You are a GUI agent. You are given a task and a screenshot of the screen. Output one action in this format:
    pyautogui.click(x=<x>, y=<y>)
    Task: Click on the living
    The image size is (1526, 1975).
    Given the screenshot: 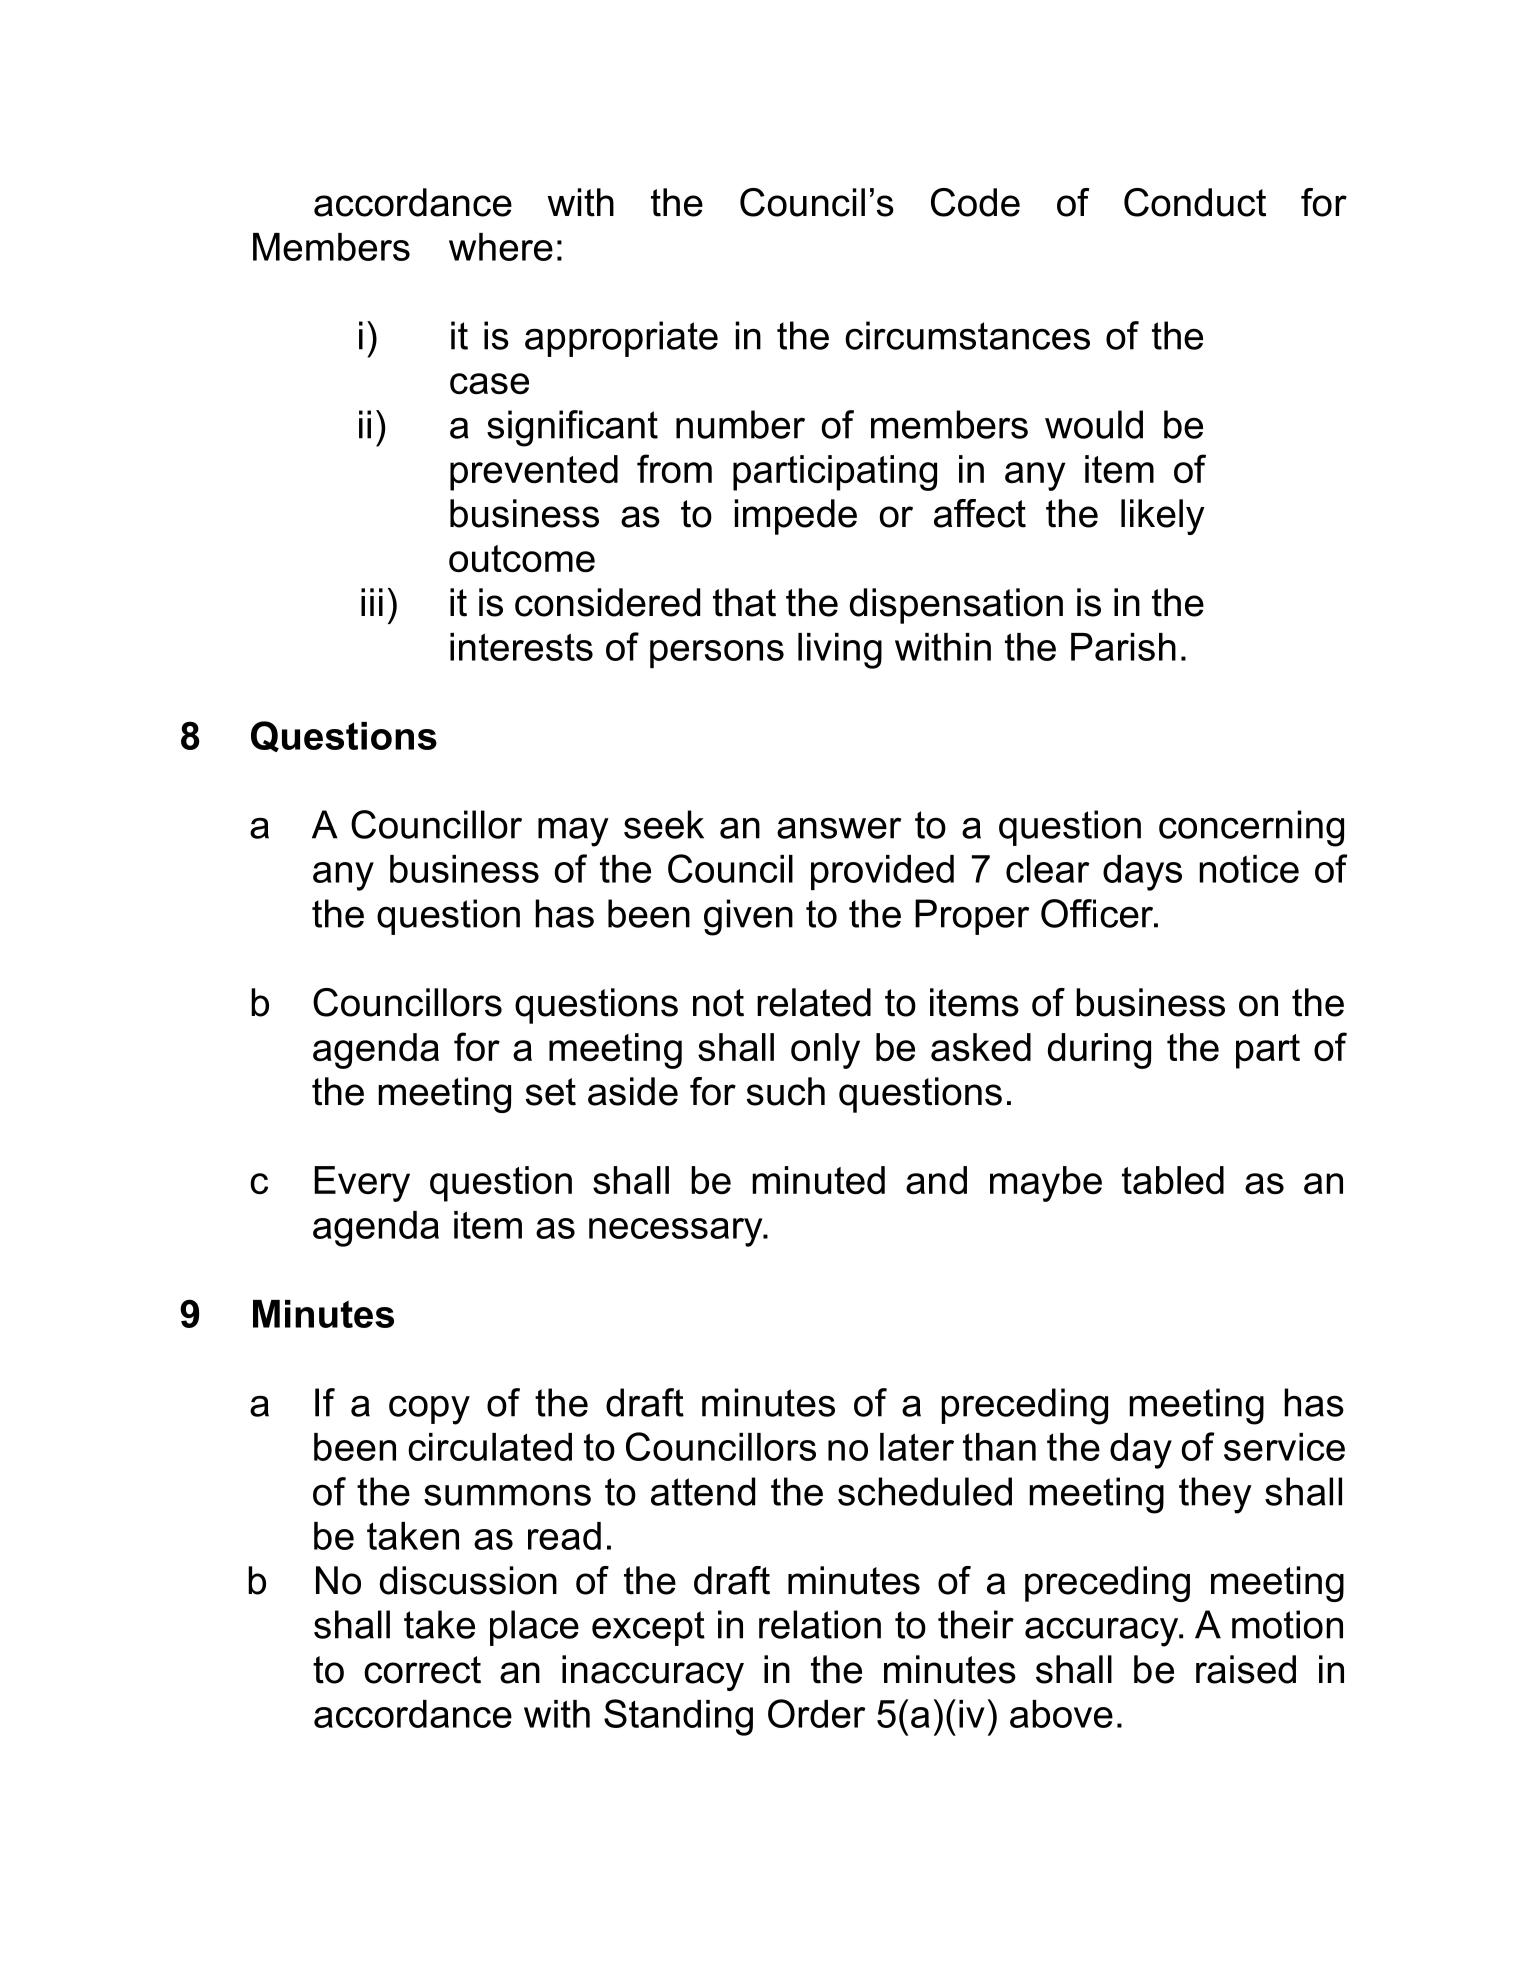 What is the action you would take?
    pyautogui.click(x=840, y=651)
